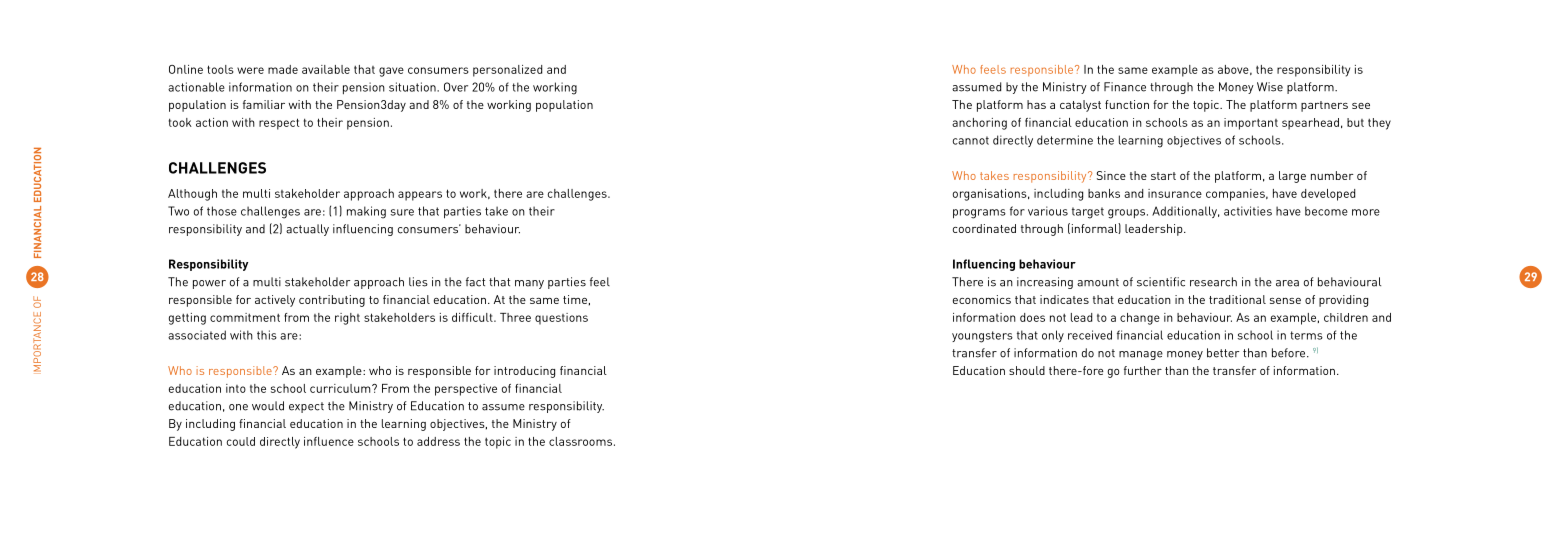 This screenshot has height=554, width=1568. I want to click on Wise, so click(1270, 87).
